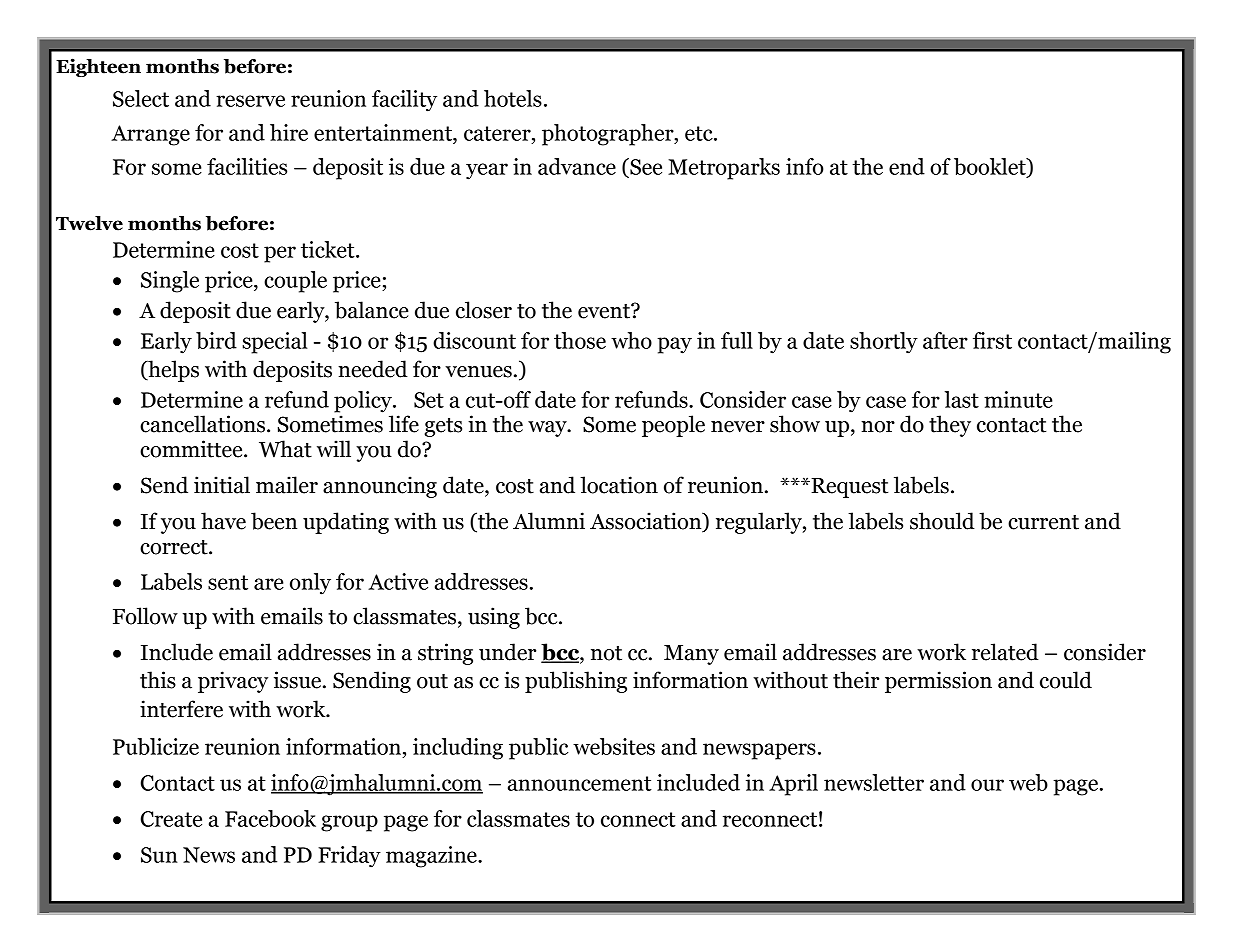 This page has height=952, width=1233. I want to click on See, so click(645, 167).
